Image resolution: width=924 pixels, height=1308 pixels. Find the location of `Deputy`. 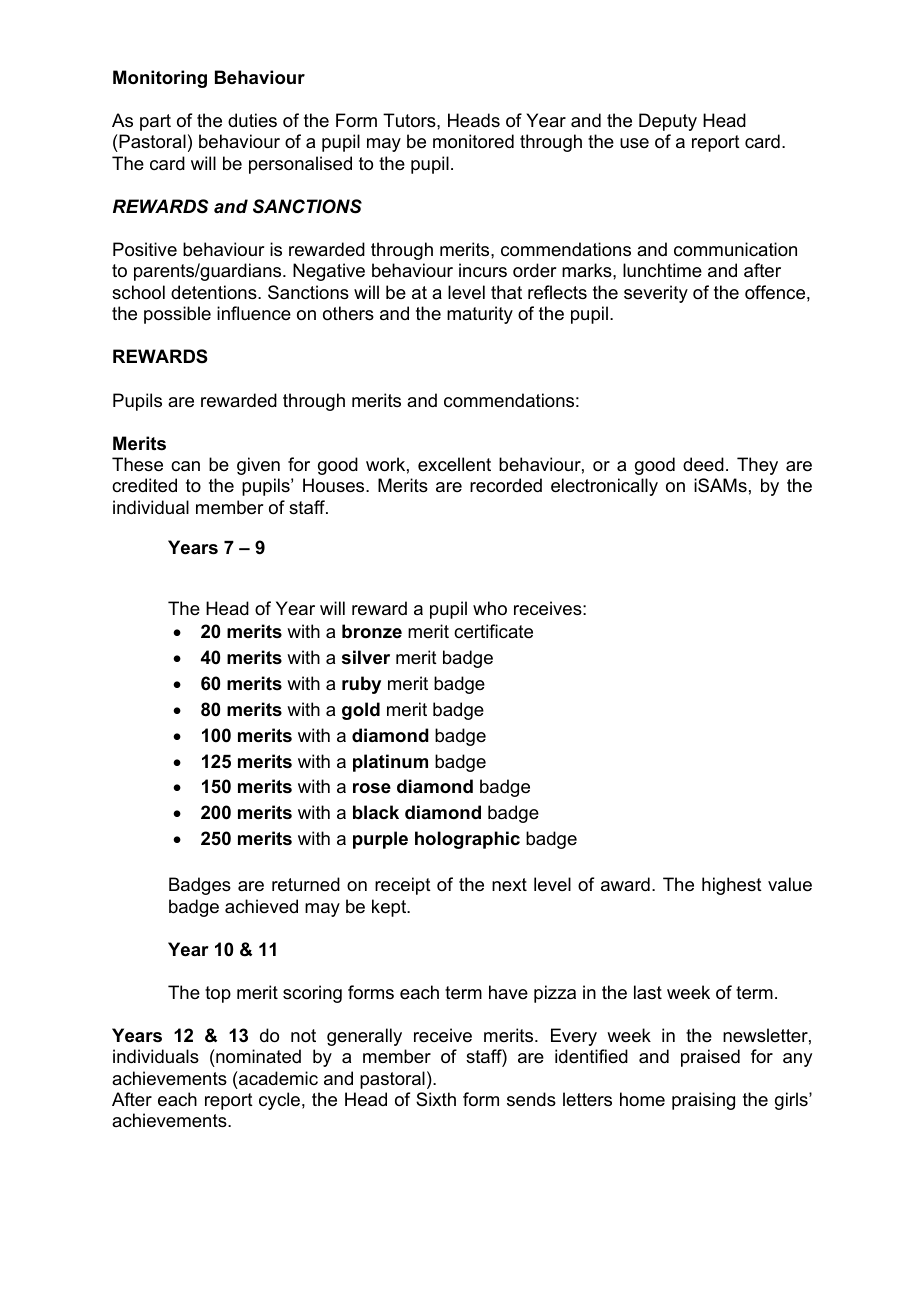

Deputy is located at coordinates (668, 122).
